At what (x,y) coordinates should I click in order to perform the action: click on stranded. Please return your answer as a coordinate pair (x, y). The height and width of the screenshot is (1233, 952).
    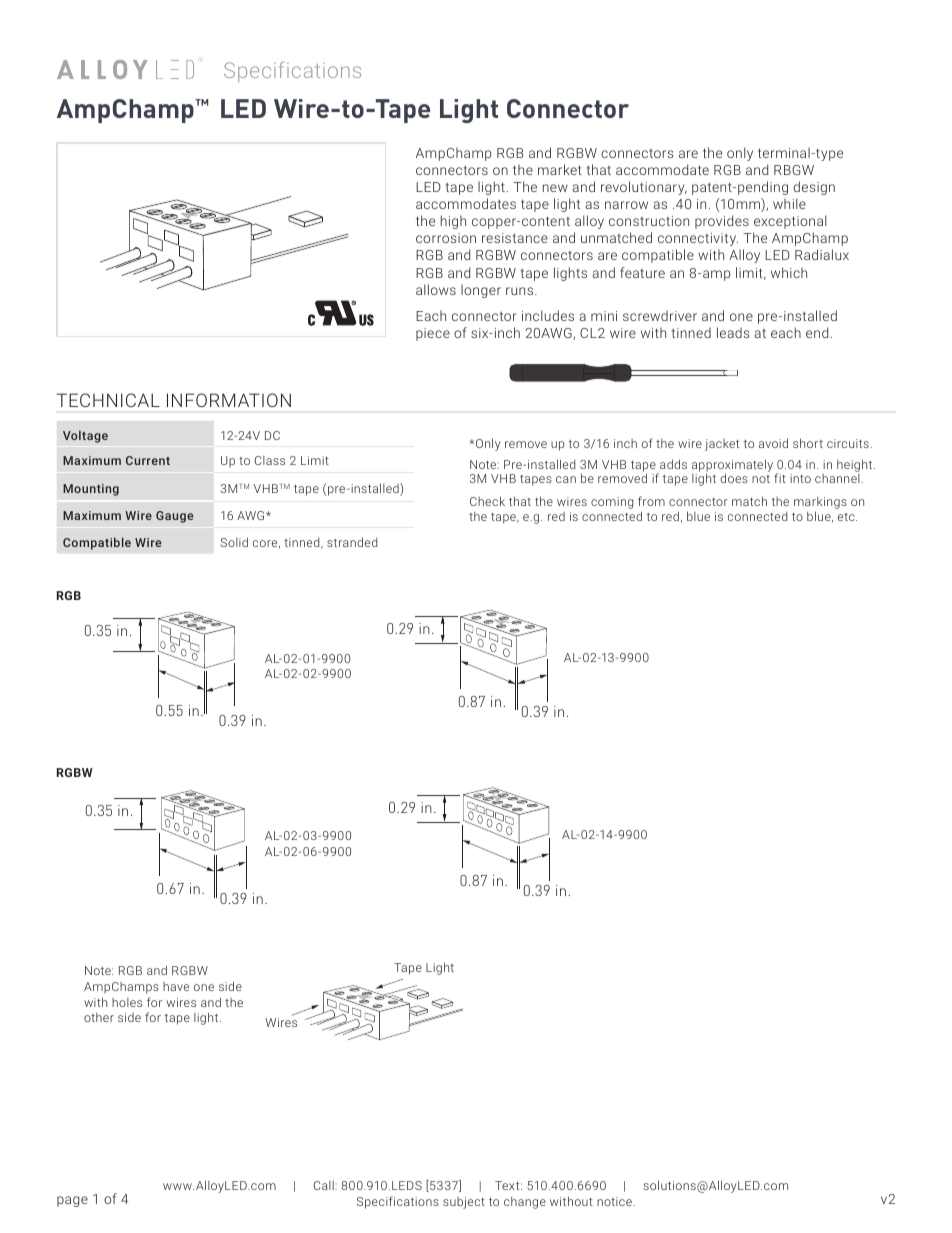
    Looking at the image, I should click on (352, 542).
